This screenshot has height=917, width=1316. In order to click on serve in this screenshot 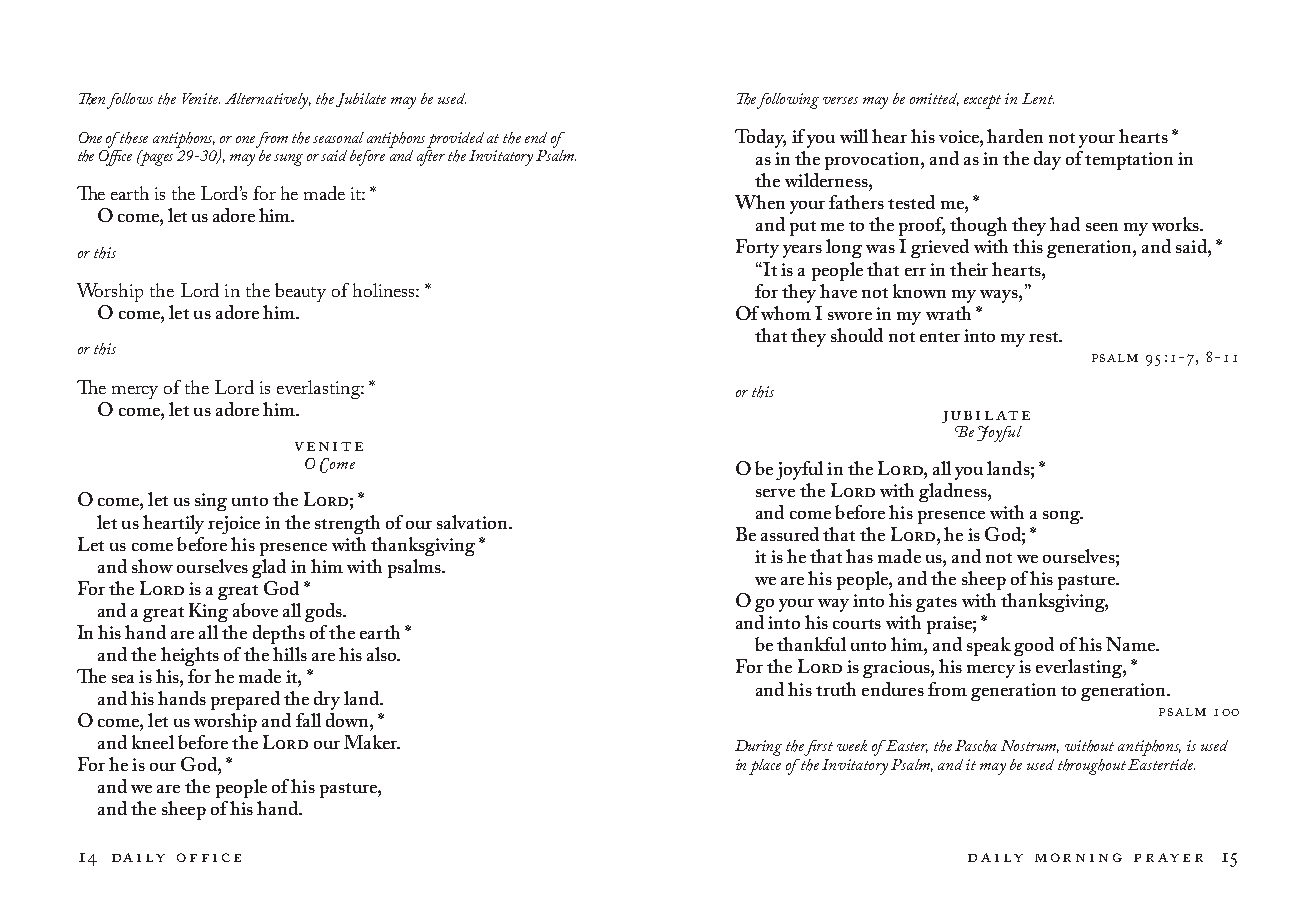, I will do `click(775, 493)`.
